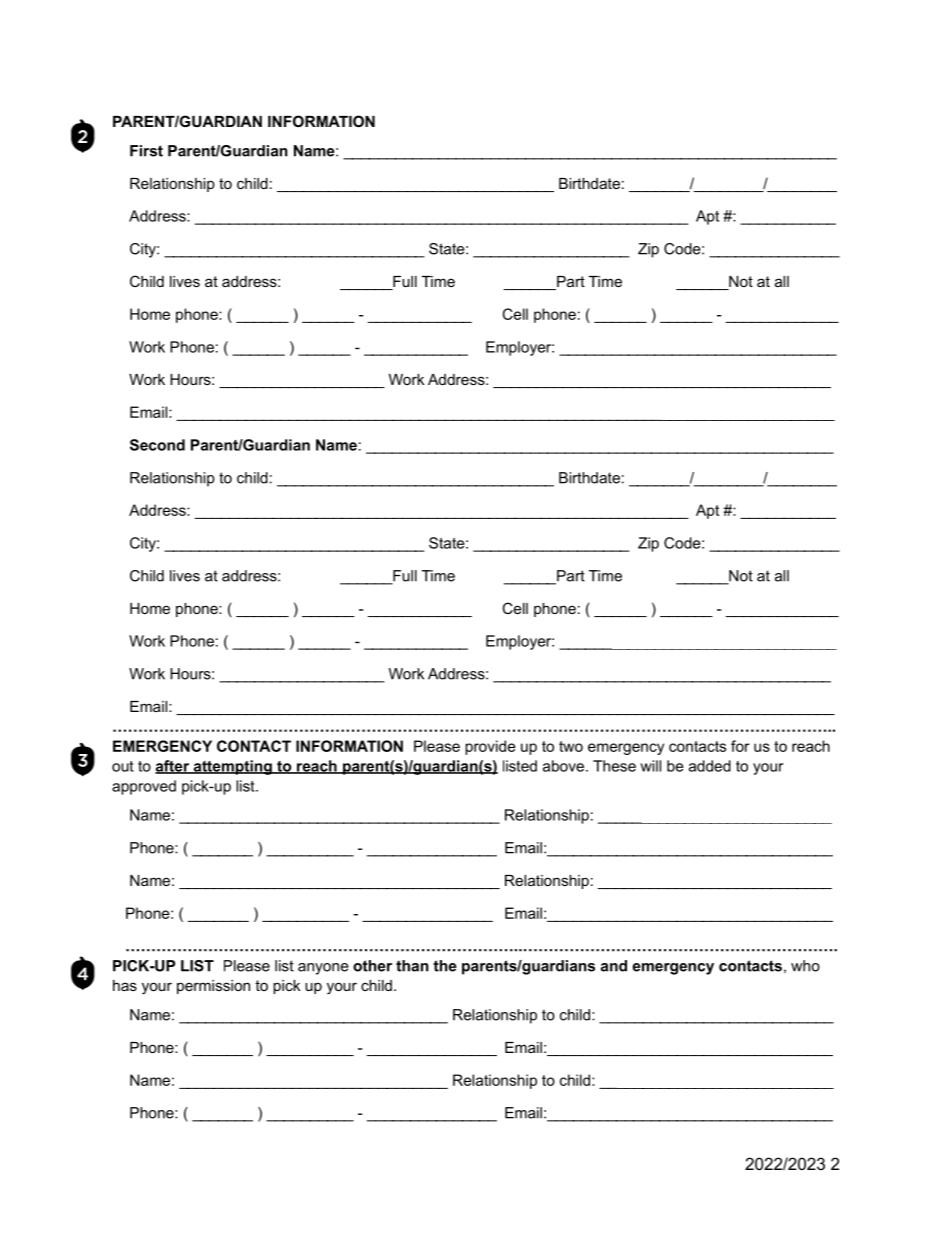  I want to click on than, so click(412, 966).
